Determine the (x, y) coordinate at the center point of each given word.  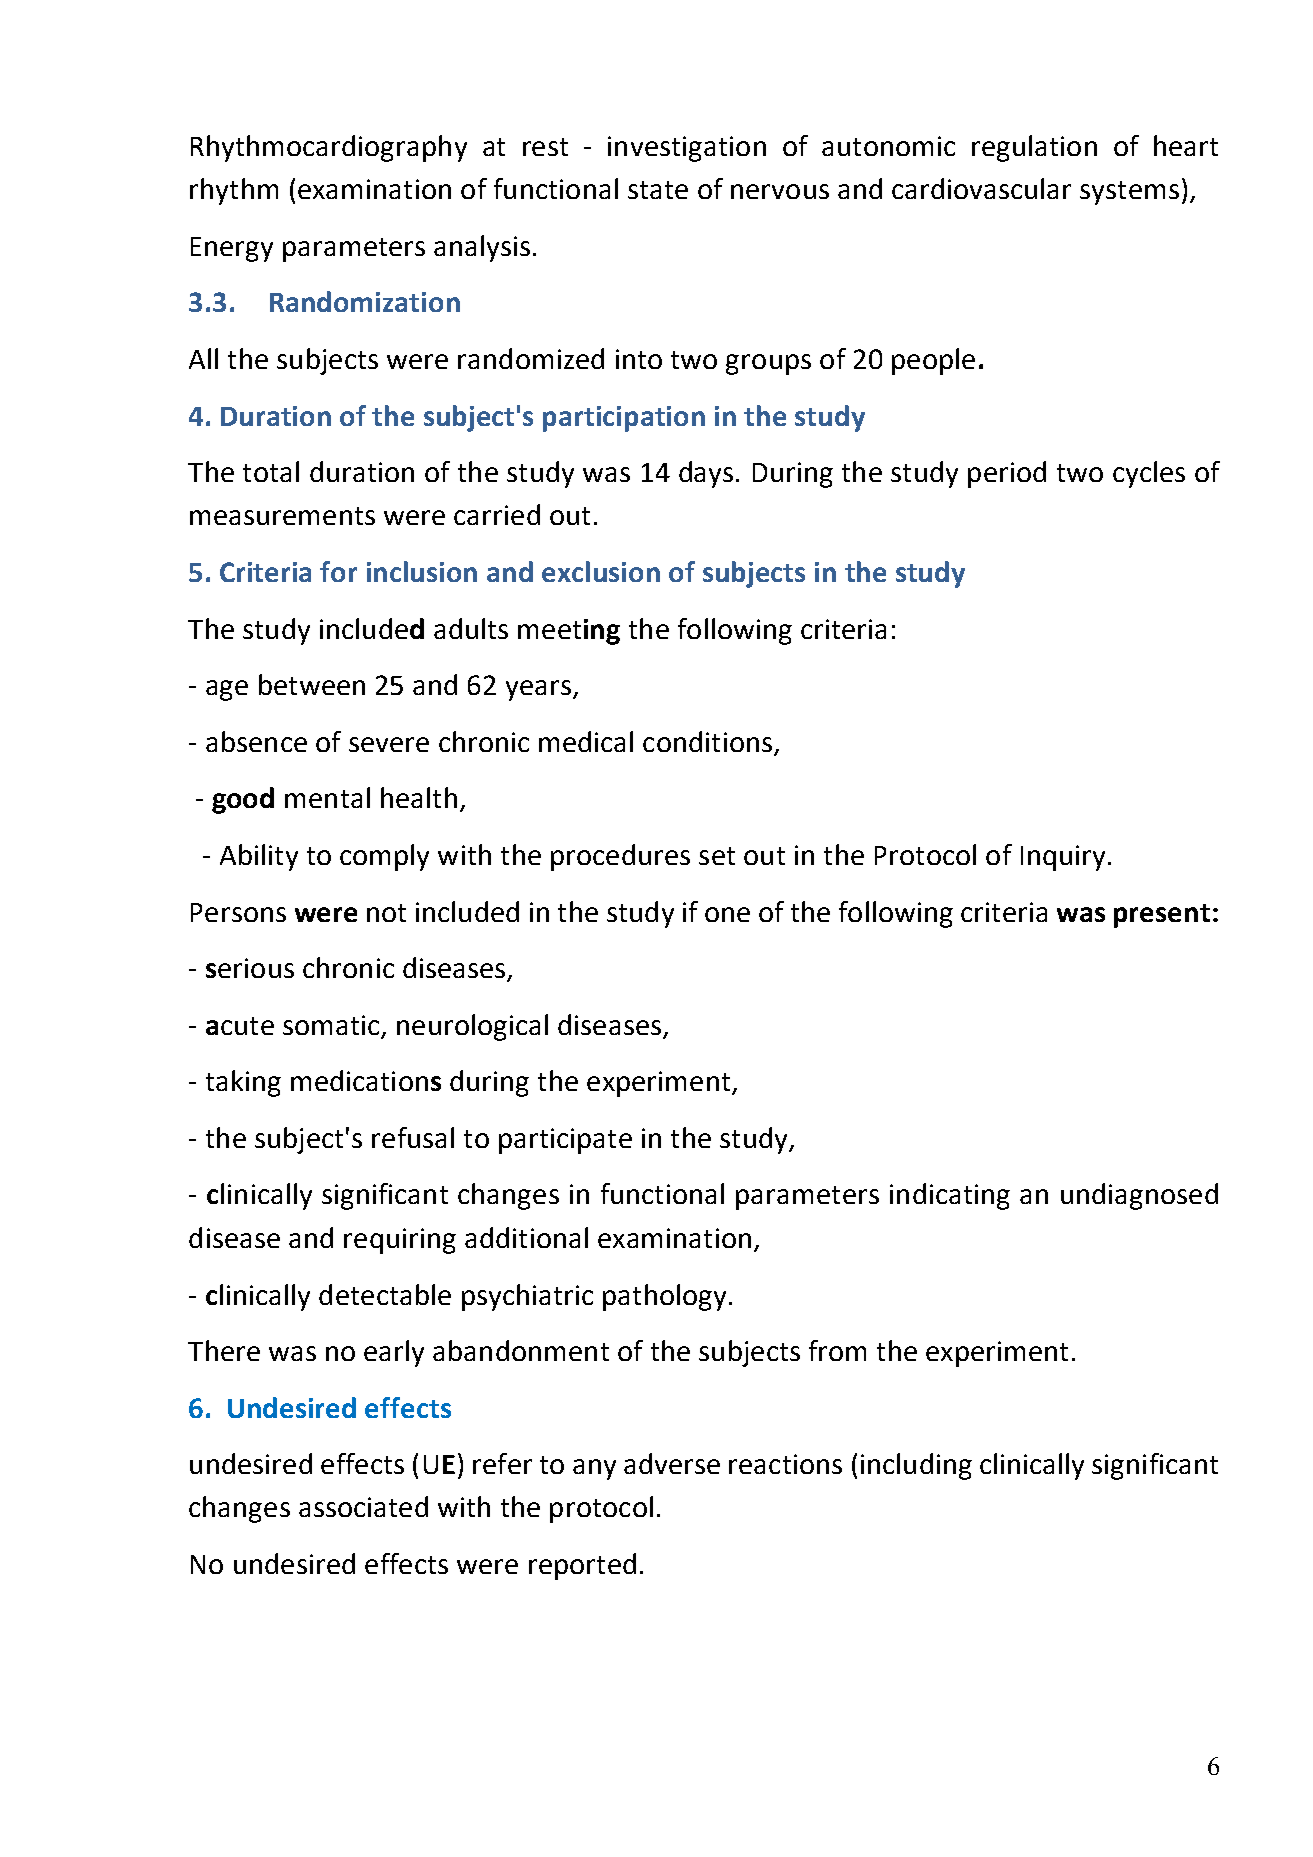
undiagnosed (1139, 1196)
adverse (672, 1463)
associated (363, 1506)
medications (366, 1080)
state (658, 190)
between (312, 684)
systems (1129, 193)
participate (565, 1141)
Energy (232, 249)
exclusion (601, 571)
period (1007, 474)
